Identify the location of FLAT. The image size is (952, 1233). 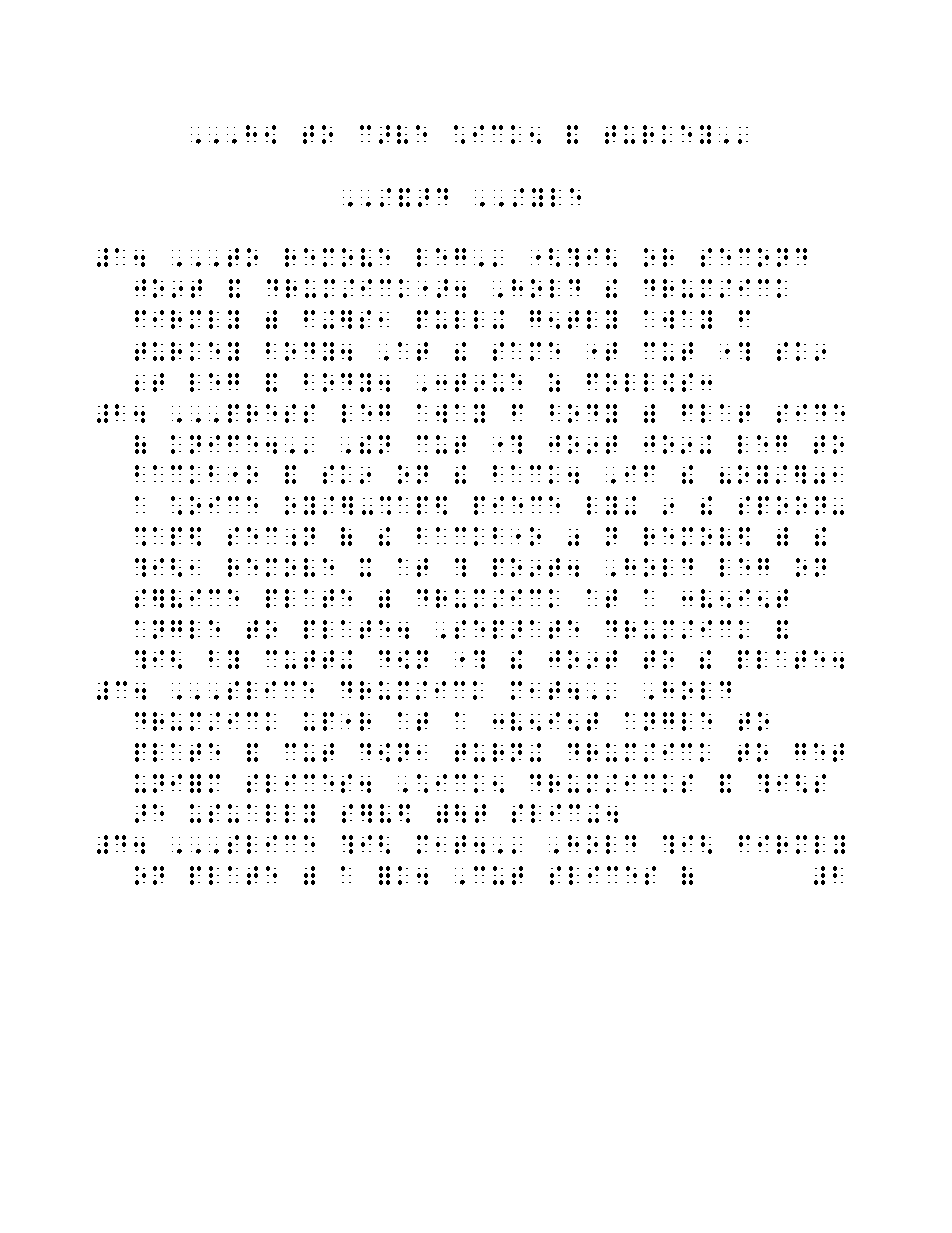
(716, 413).
